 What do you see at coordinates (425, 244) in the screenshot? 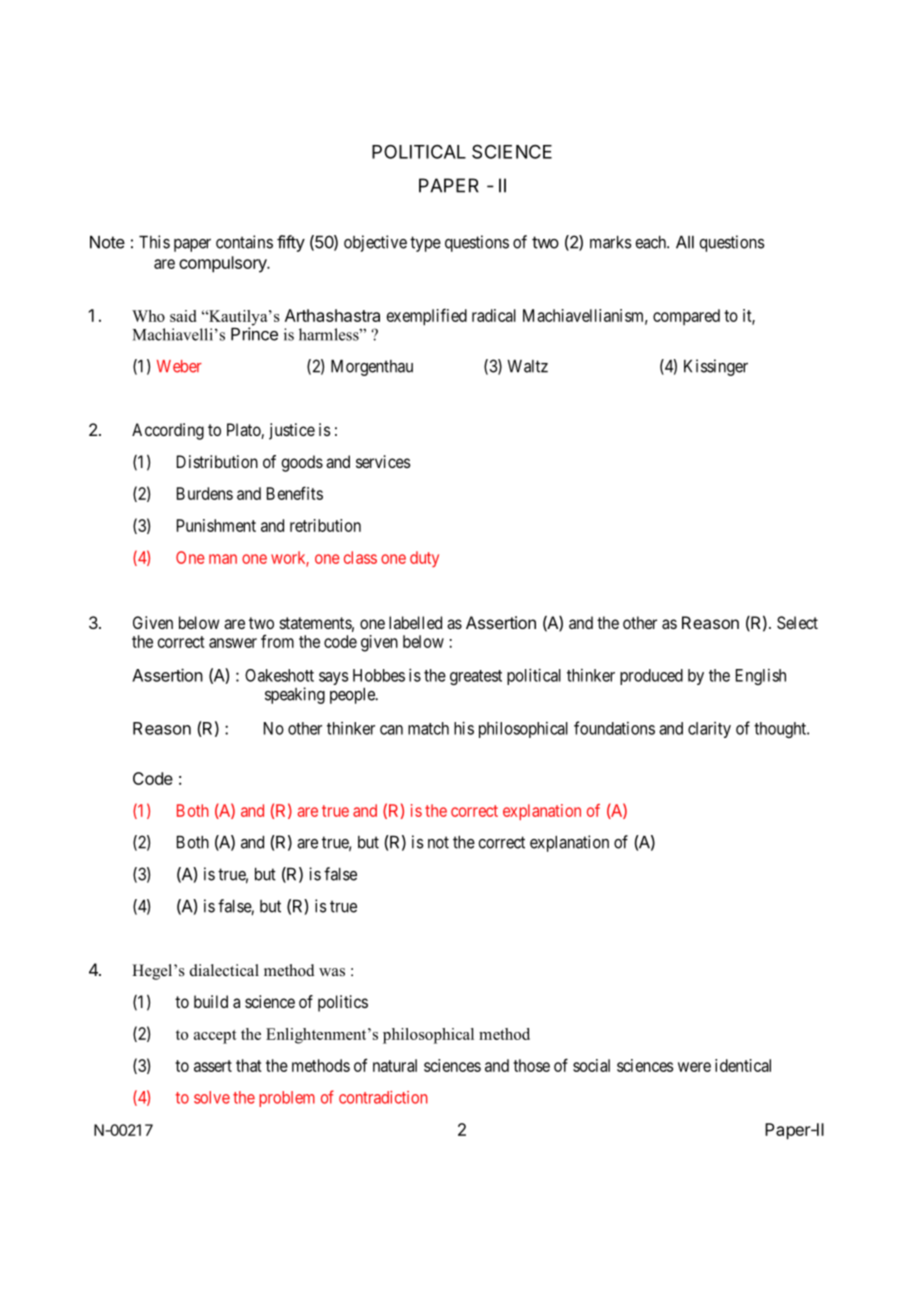
I see `type` at bounding box center [425, 244].
